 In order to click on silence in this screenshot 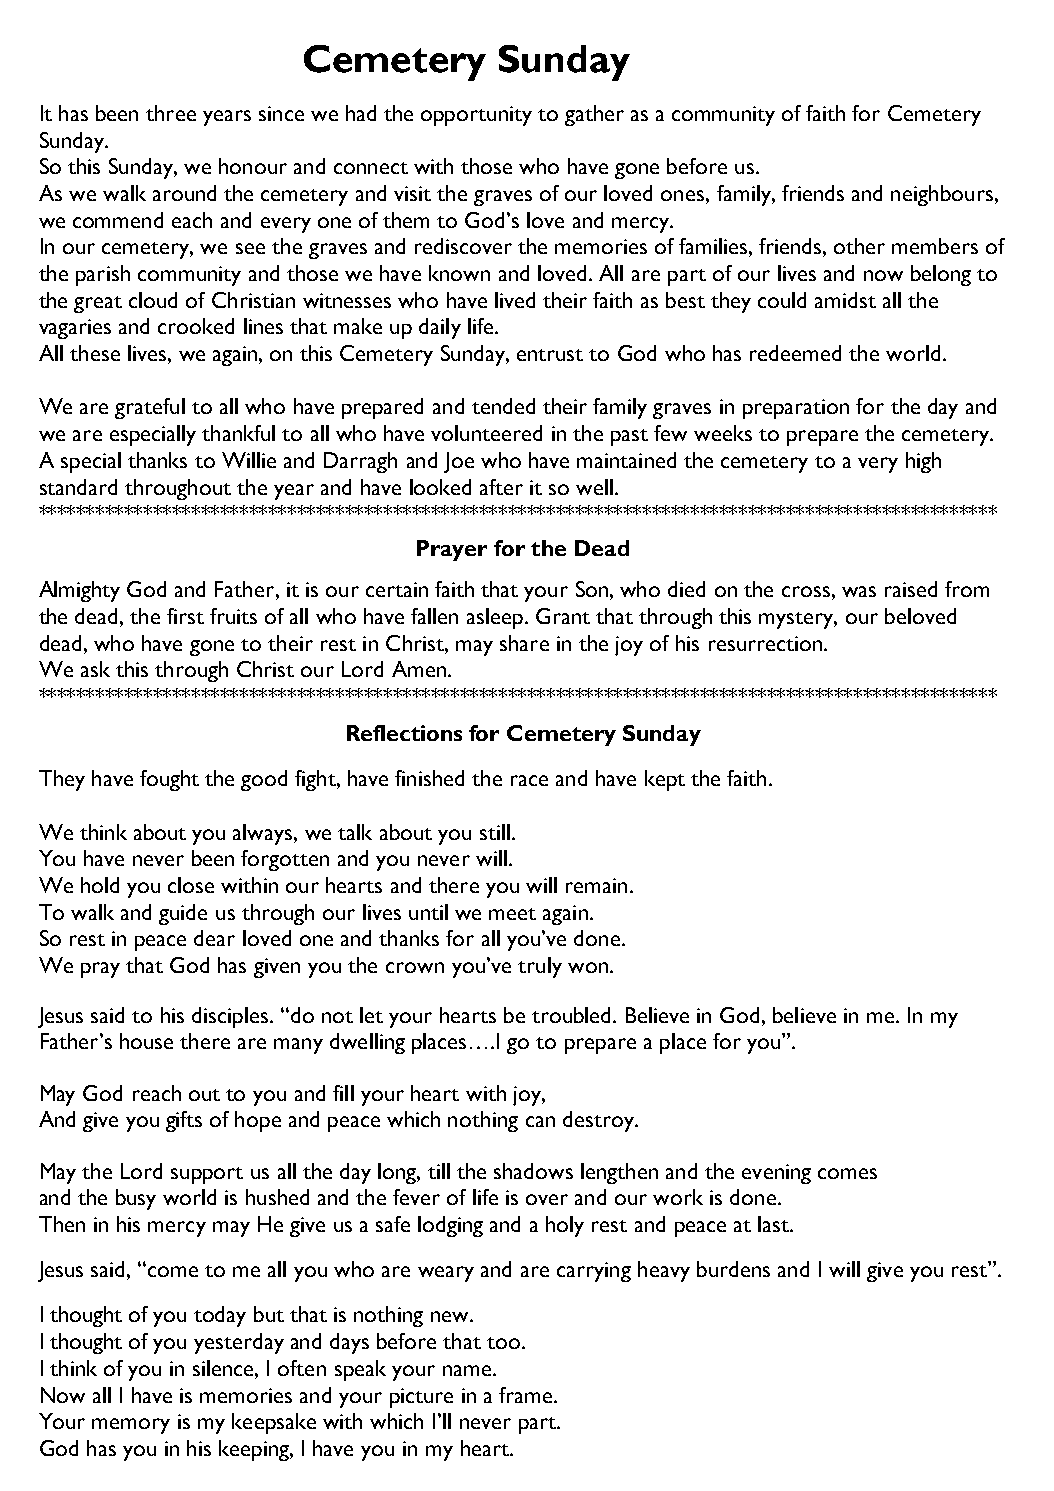, I will do `click(224, 1368)`.
